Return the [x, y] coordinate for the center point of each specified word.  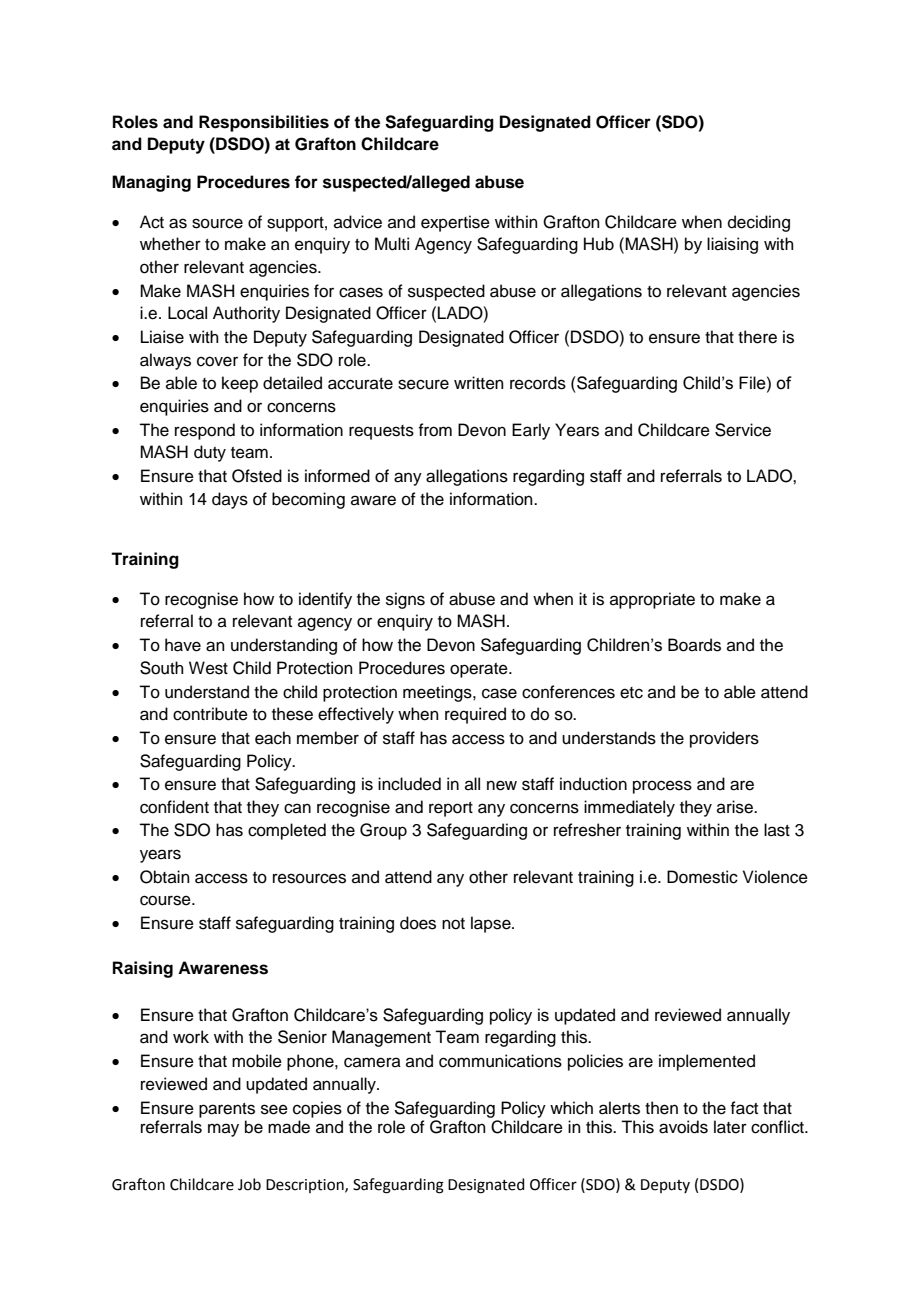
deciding [759, 223]
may [223, 1130]
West [208, 668]
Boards [694, 645]
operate [480, 670]
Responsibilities [264, 123]
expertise [455, 223]
